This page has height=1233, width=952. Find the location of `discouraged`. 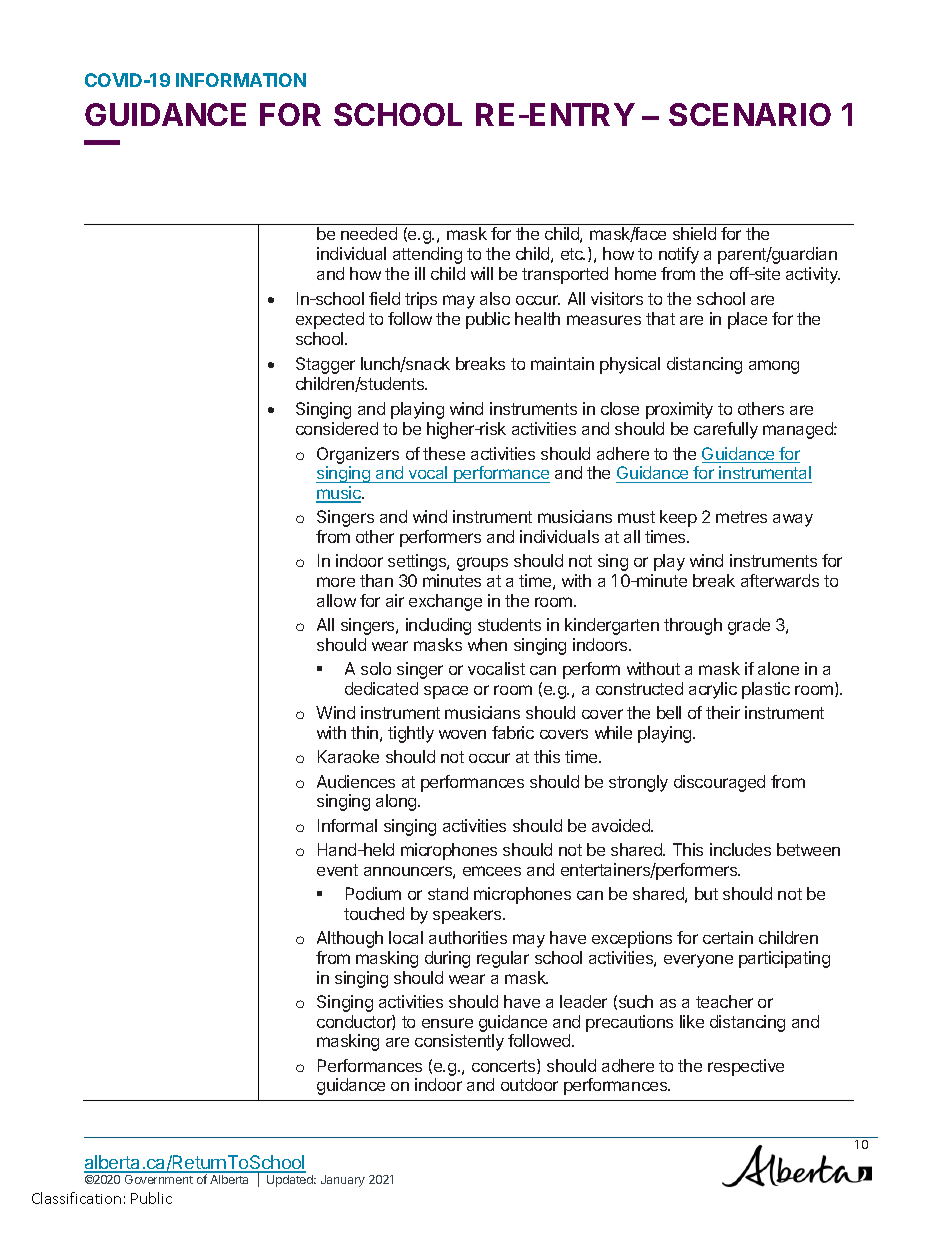

discouraged is located at coordinates (719, 783).
